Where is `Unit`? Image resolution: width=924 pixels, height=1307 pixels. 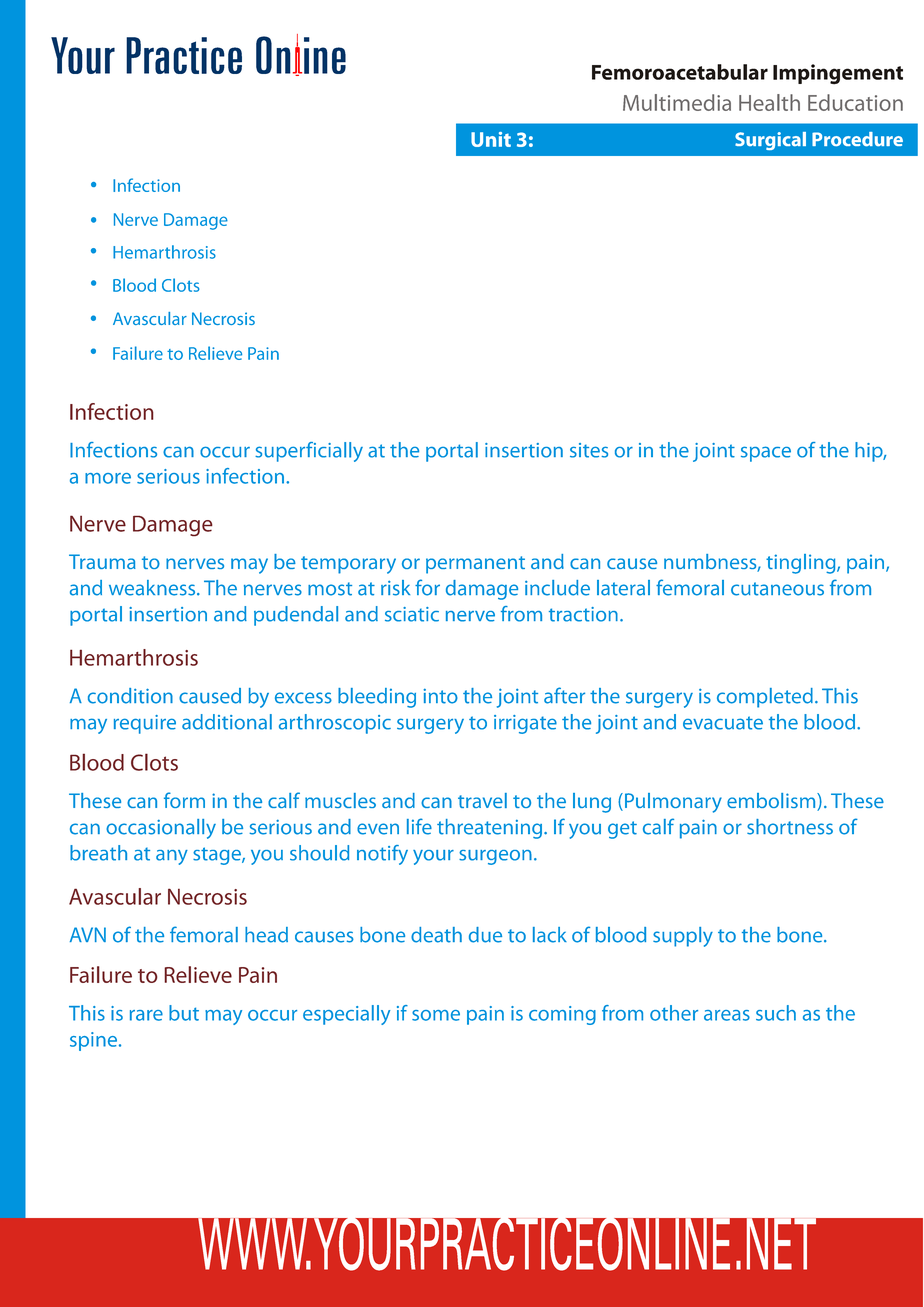
Unit is located at coordinates (491, 139).
